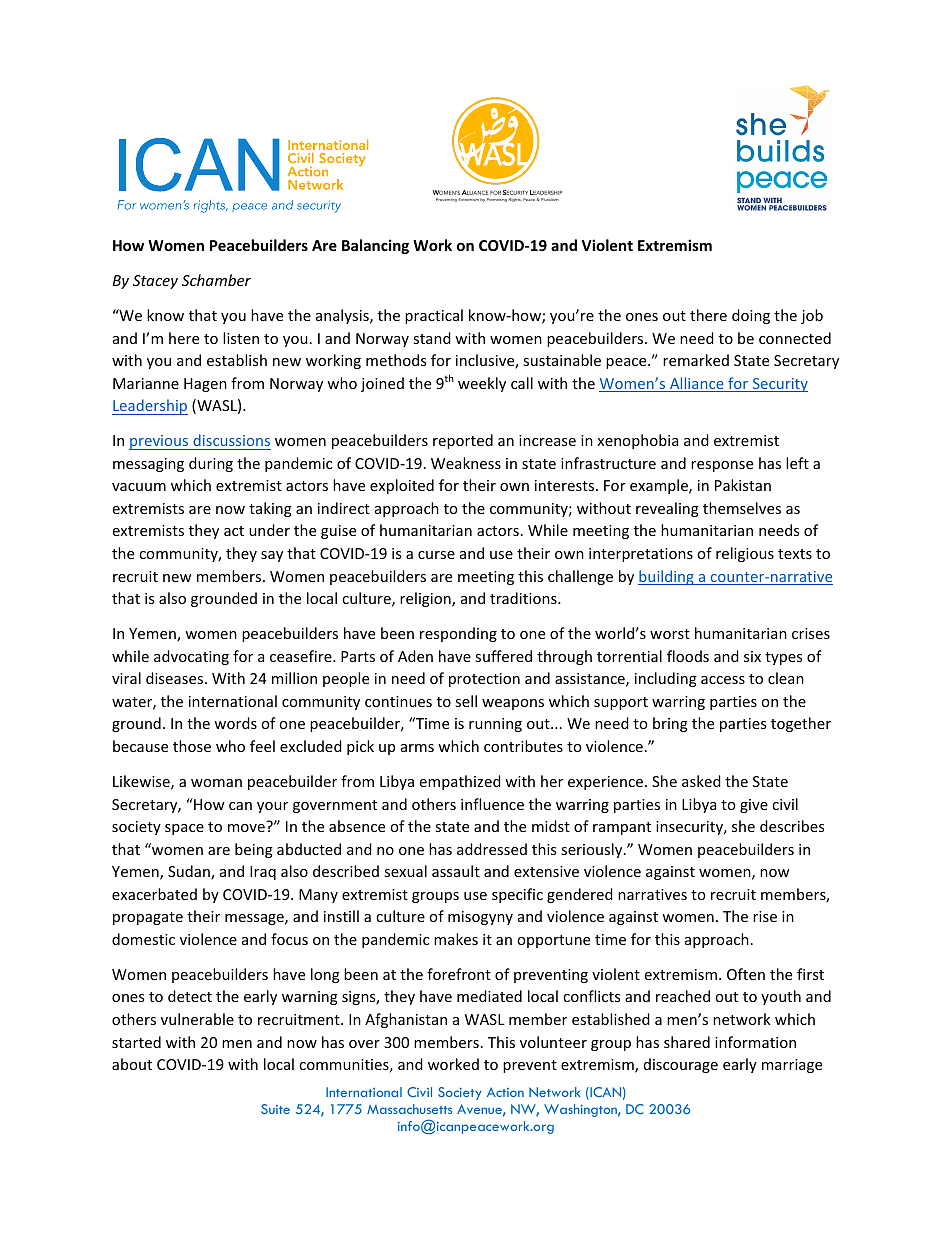 The width and height of the screenshot is (952, 1233). I want to click on practical, so click(434, 316).
